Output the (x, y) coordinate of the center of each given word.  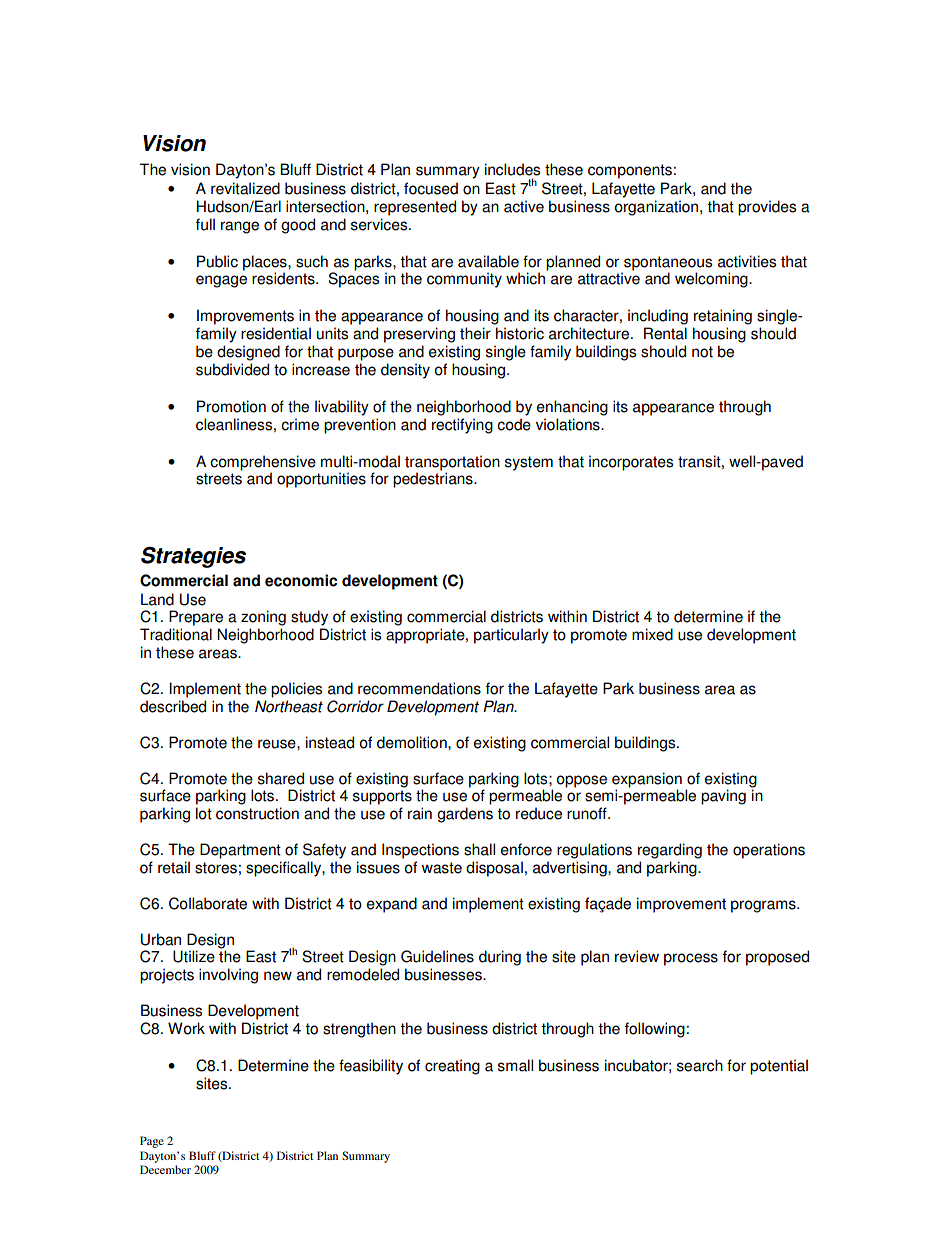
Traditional (176, 634)
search (700, 1065)
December (165, 1169)
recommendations (419, 688)
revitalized (245, 188)
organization (656, 208)
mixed (652, 634)
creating (452, 1067)
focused (431, 188)
